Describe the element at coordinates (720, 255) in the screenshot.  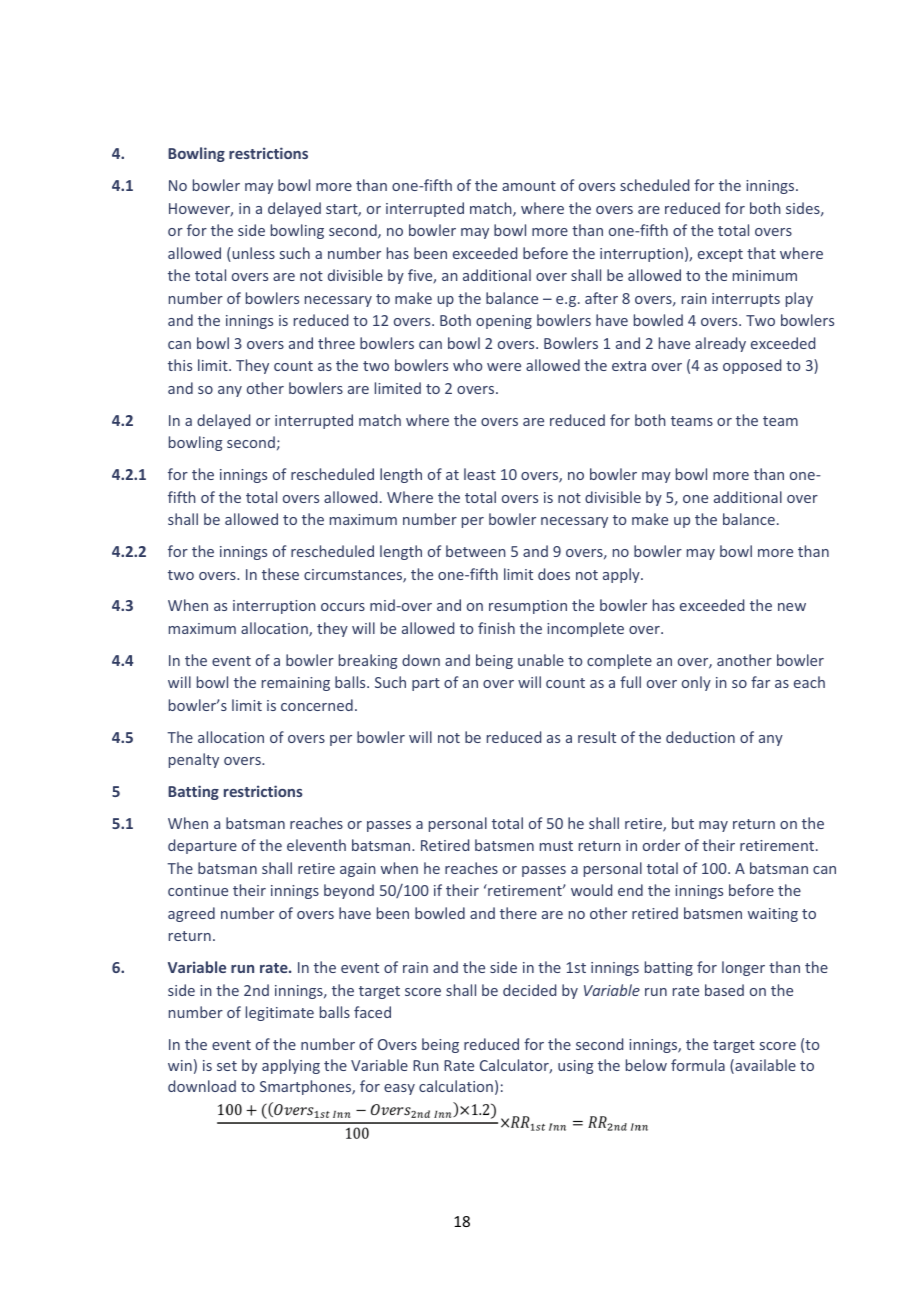
I see `except` at that location.
